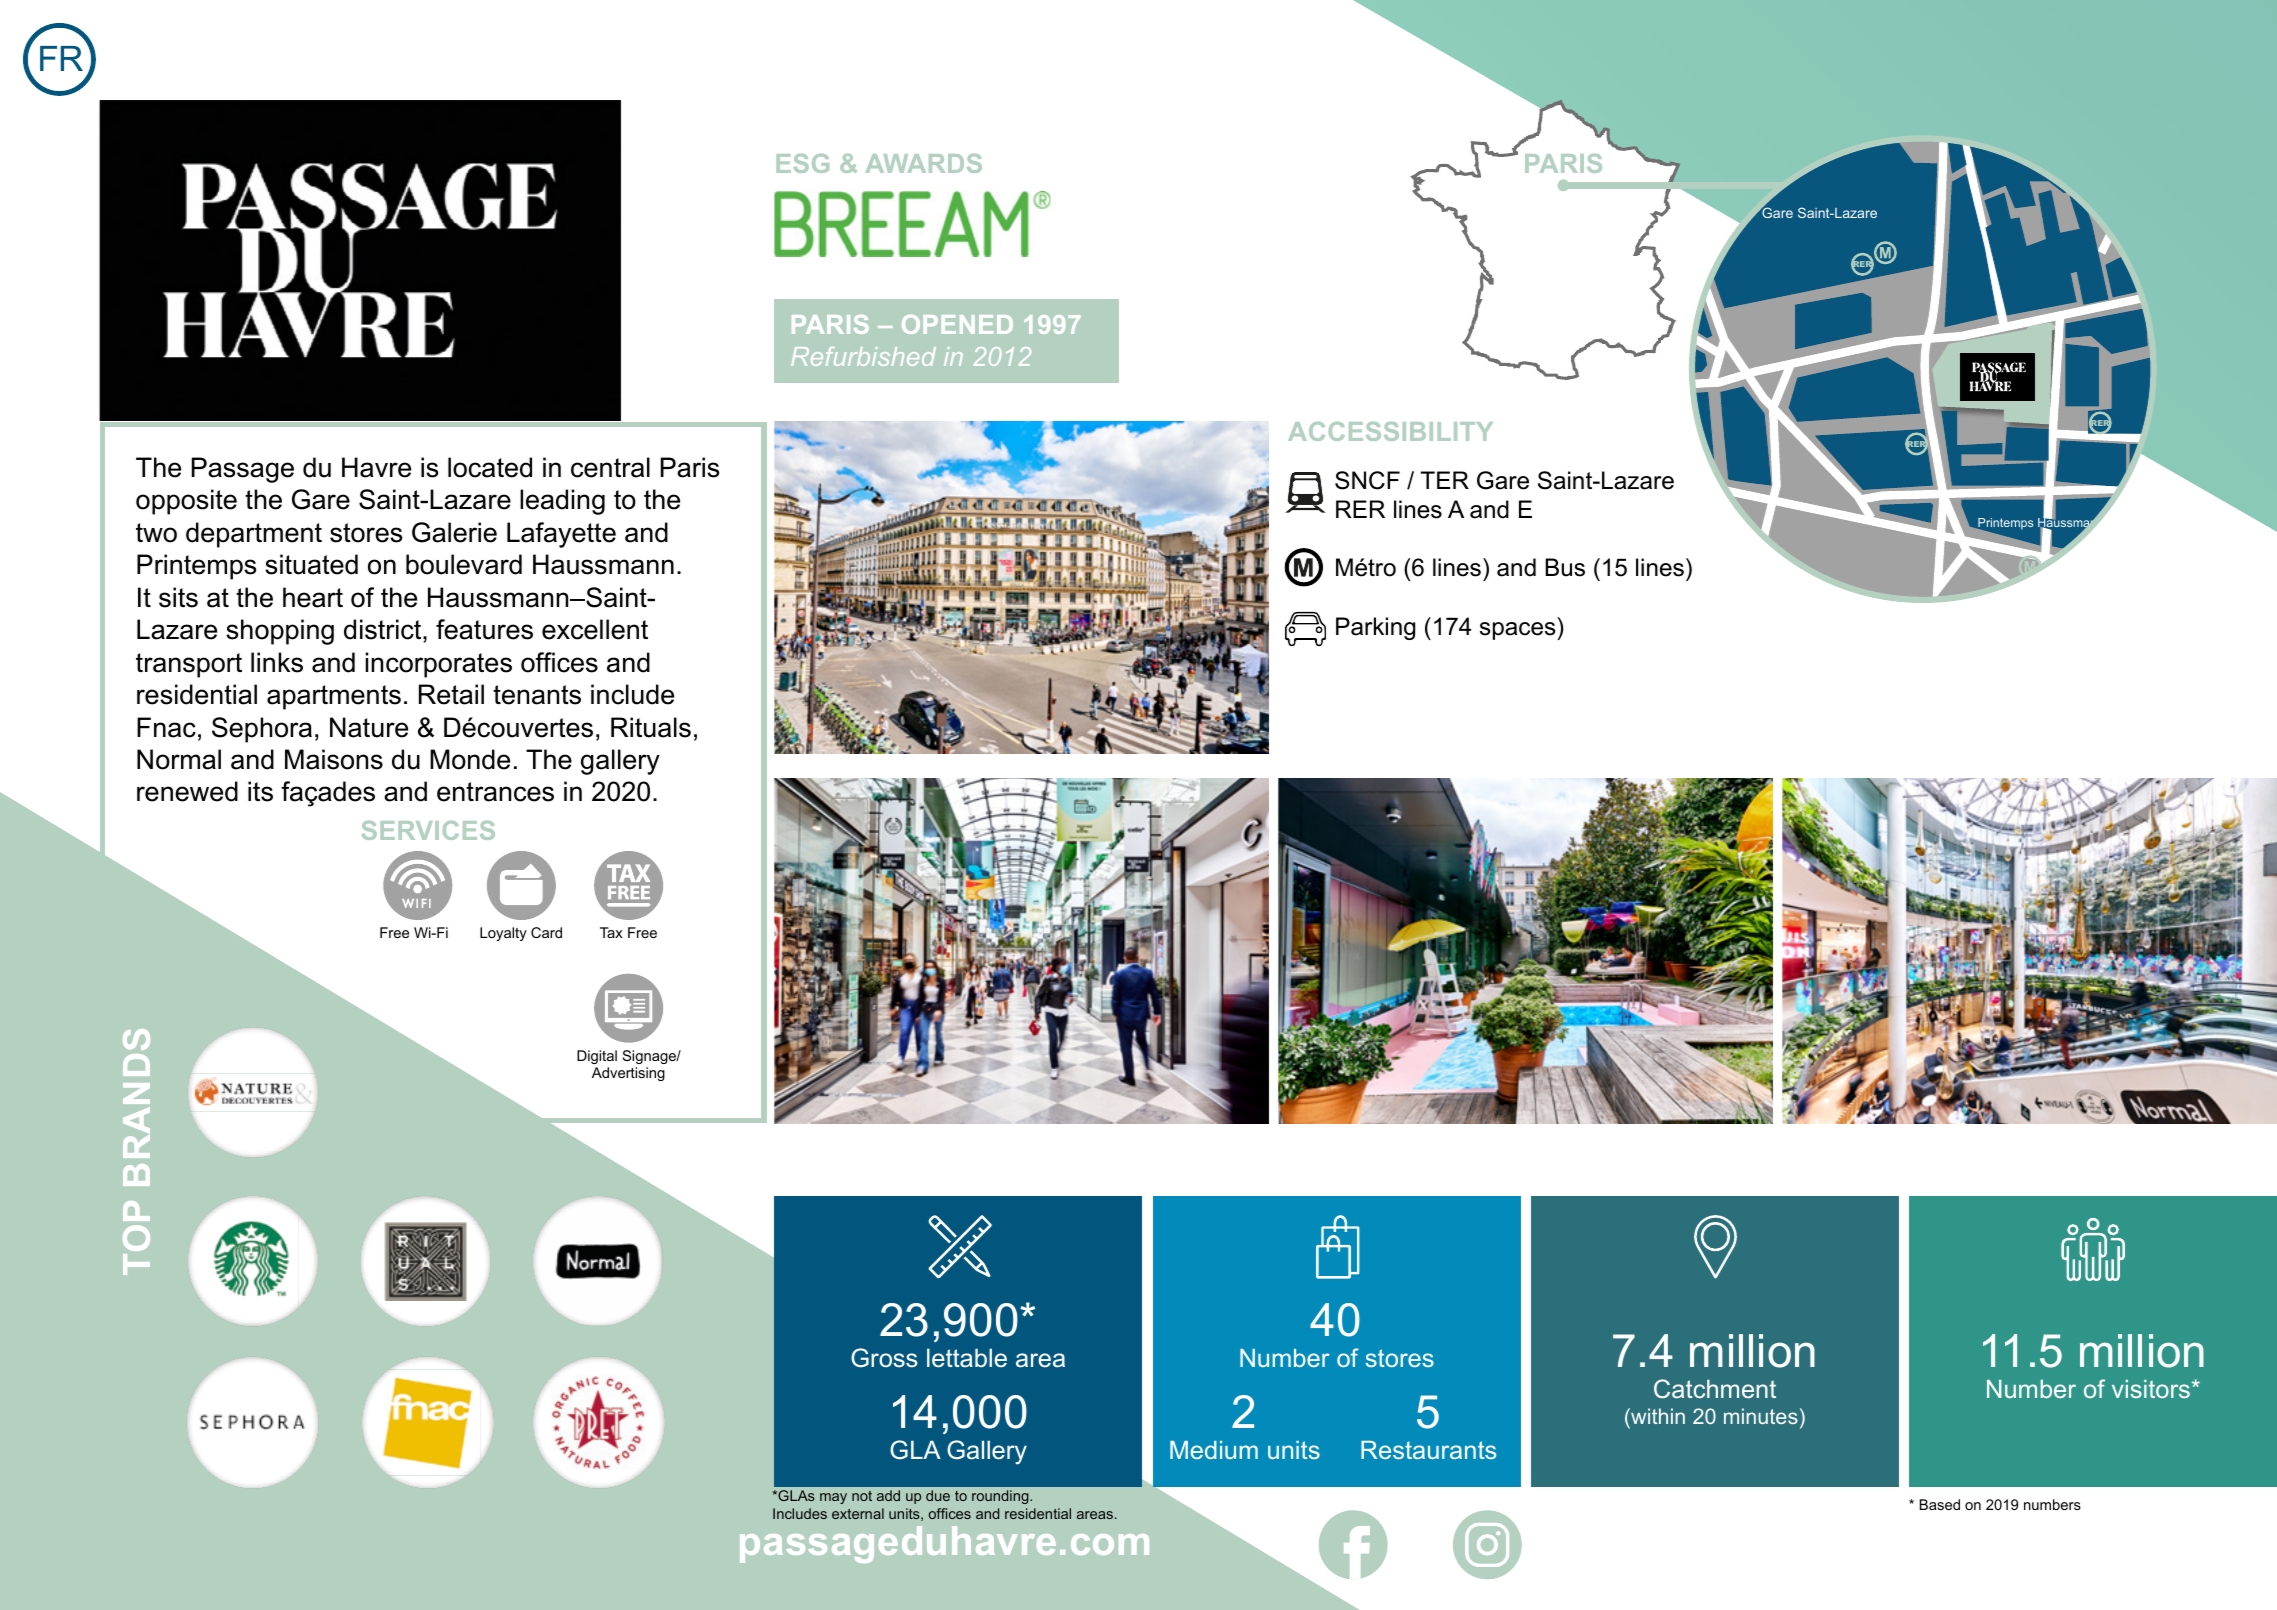  I want to click on may, so click(833, 1498).
